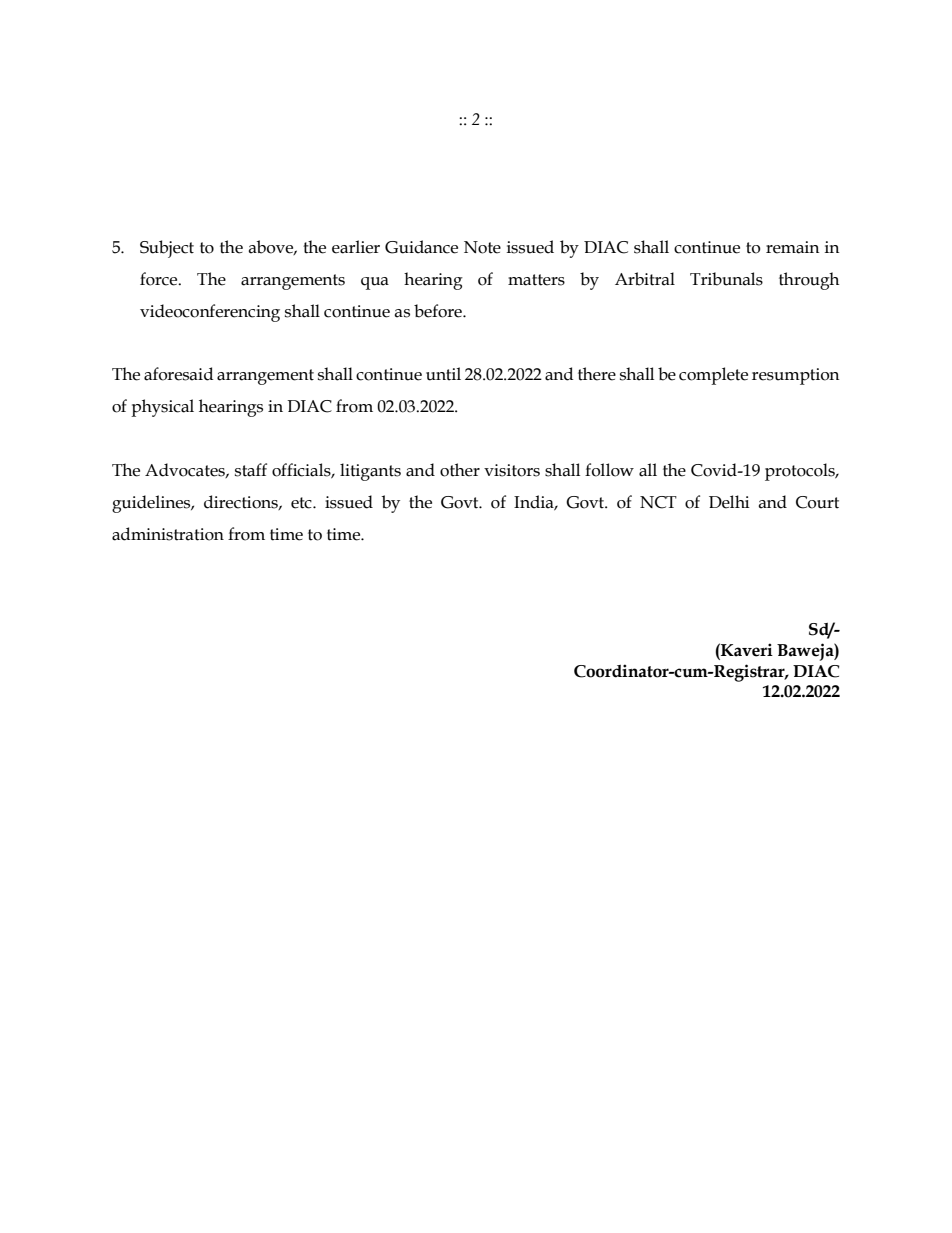  Describe the element at coordinates (168, 534) in the screenshot. I see `administration` at that location.
